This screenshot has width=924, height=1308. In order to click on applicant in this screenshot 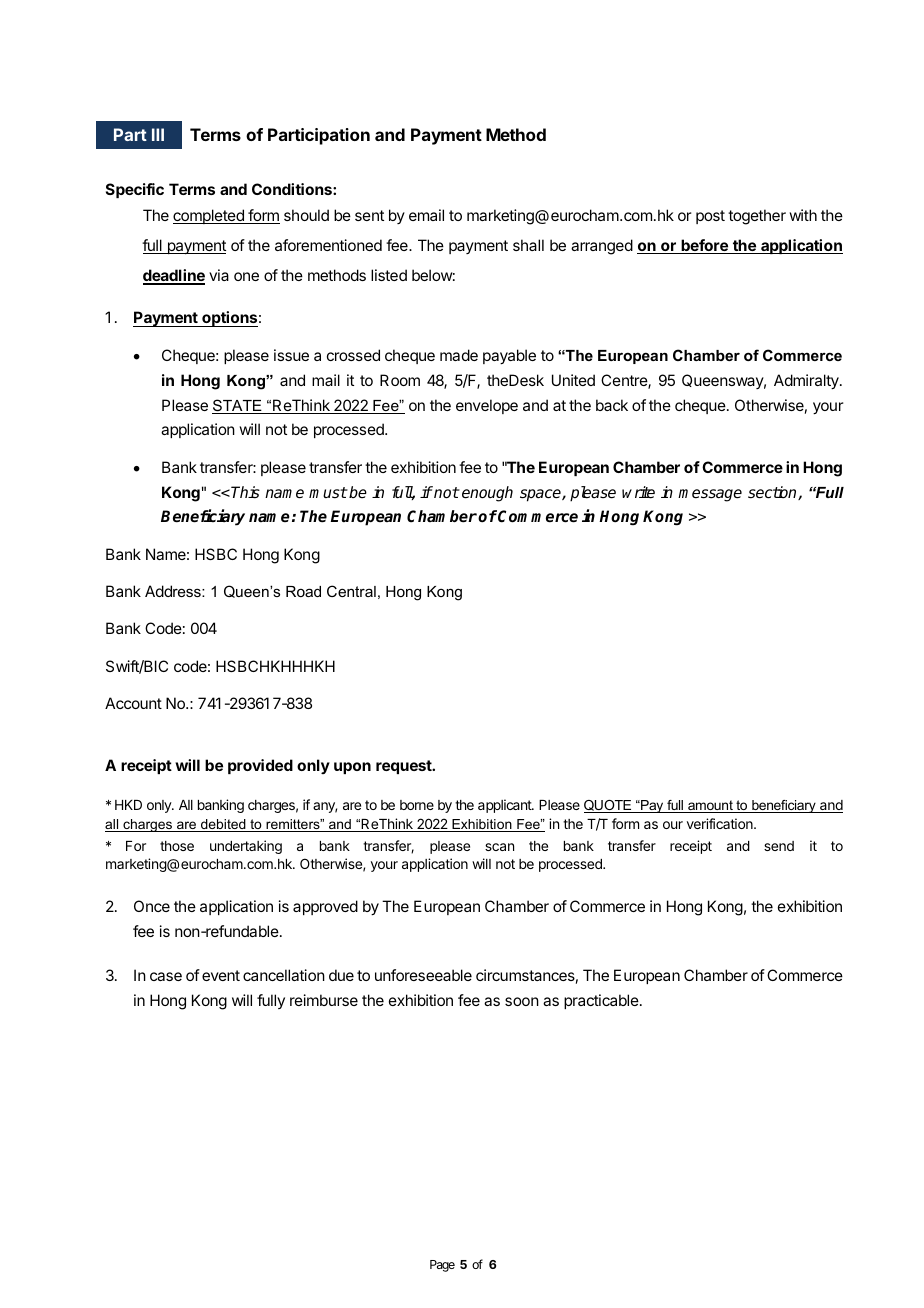, I will do `click(505, 806)`.
